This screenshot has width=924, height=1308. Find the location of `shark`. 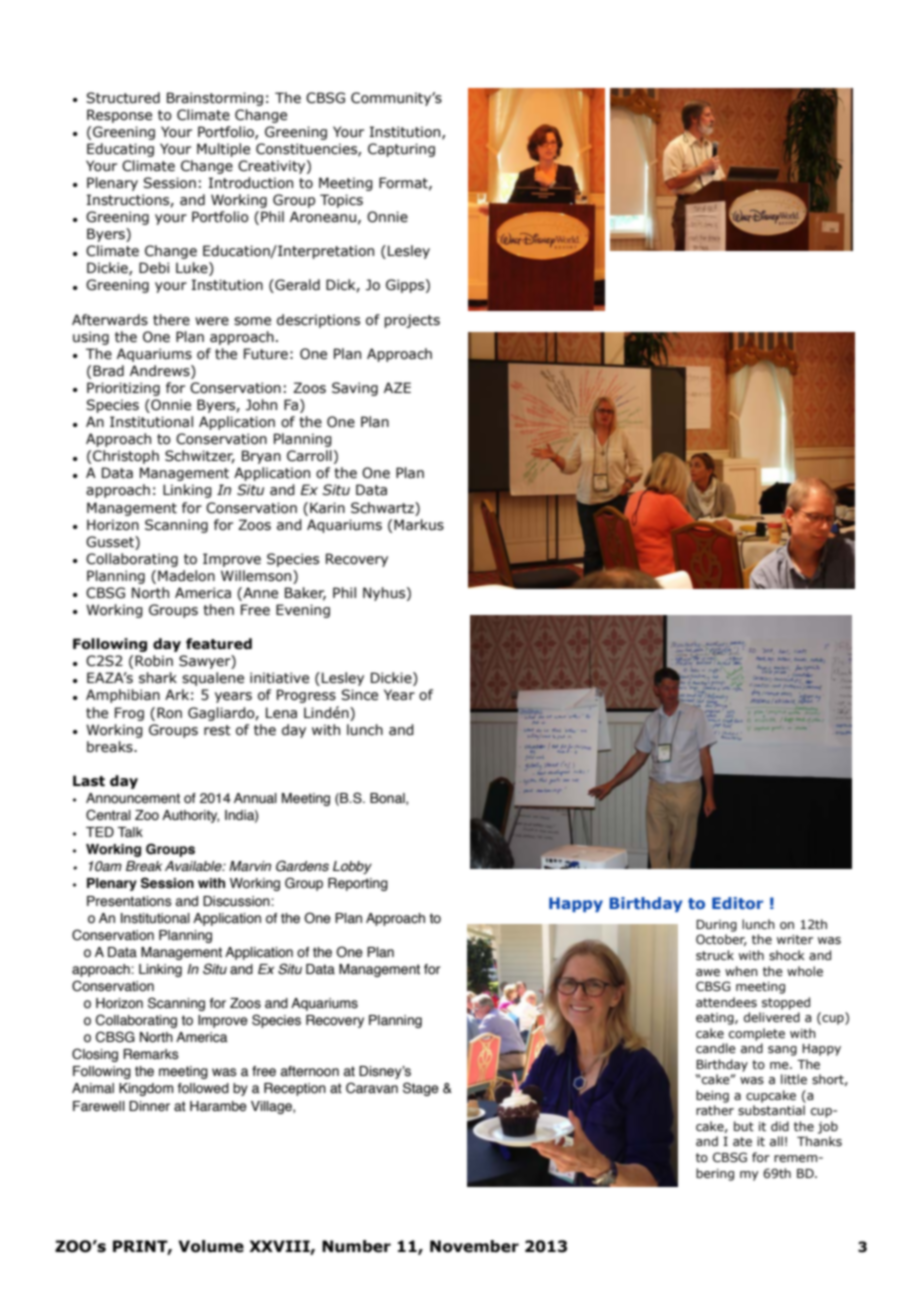

shark is located at coordinates (158, 678).
